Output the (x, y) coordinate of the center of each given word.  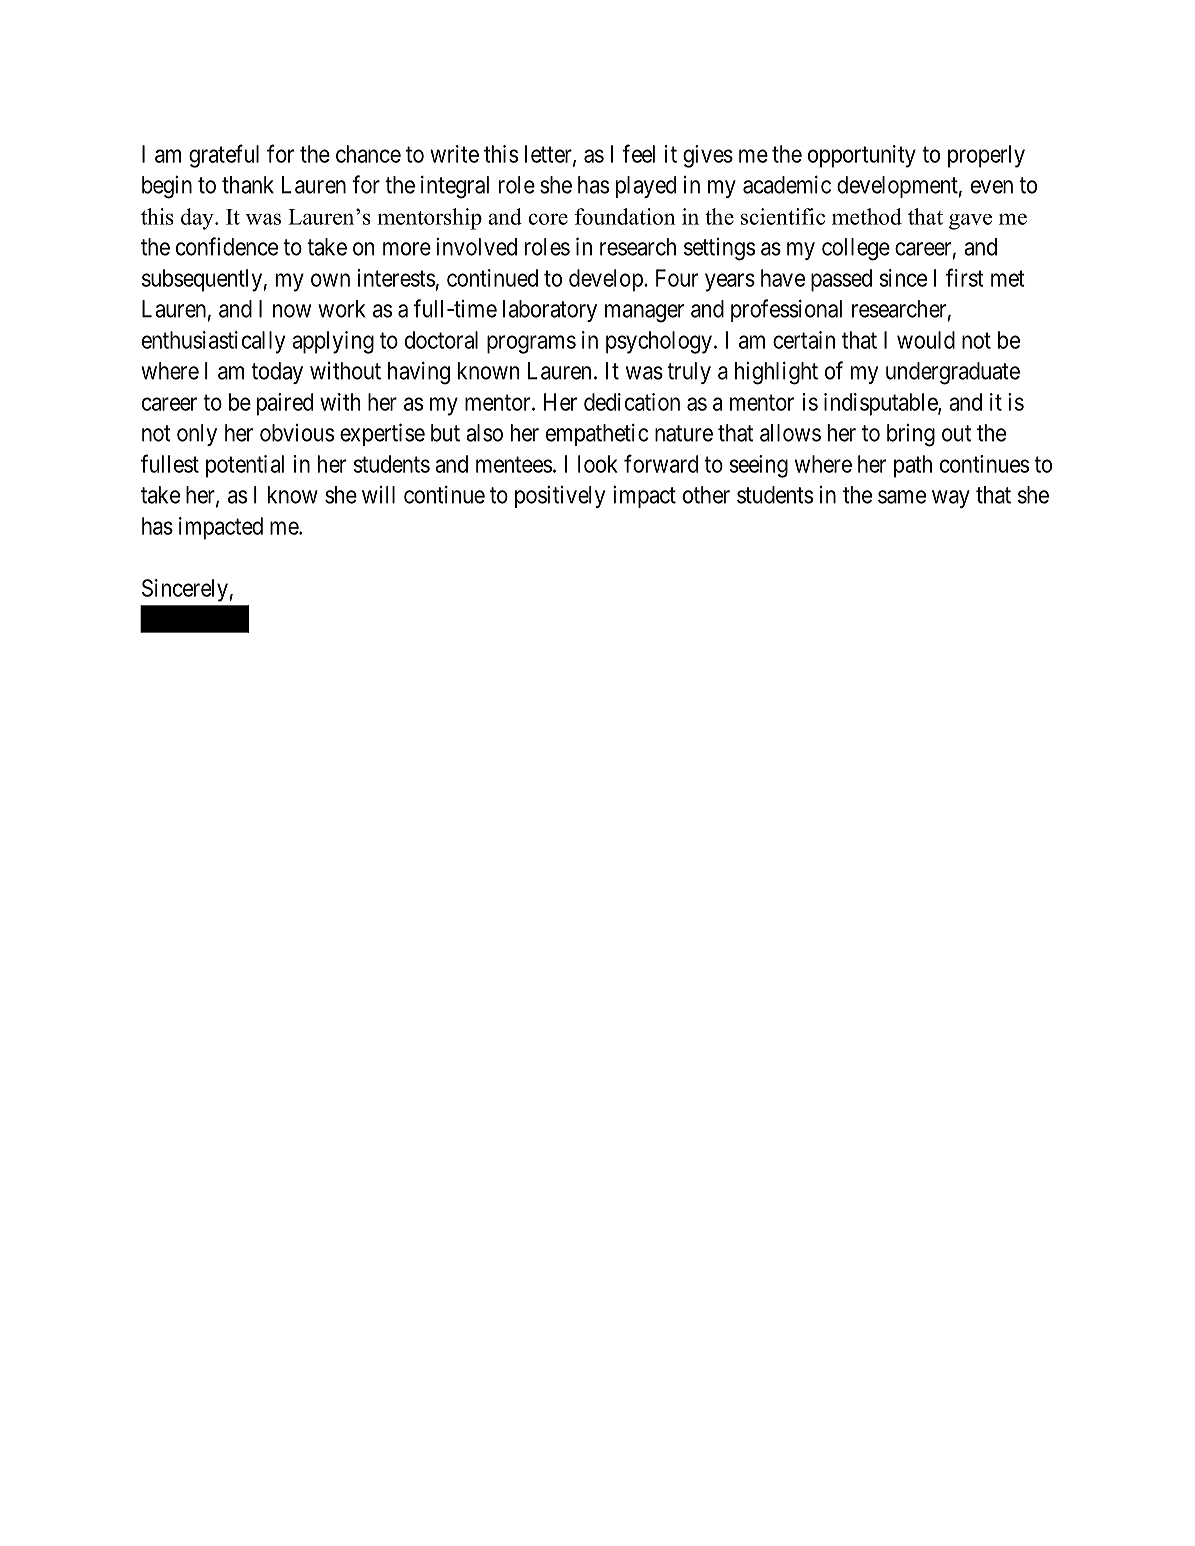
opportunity (862, 156)
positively (560, 496)
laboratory (550, 311)
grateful (224, 156)
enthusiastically (213, 342)
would (926, 340)
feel (638, 153)
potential (245, 466)
